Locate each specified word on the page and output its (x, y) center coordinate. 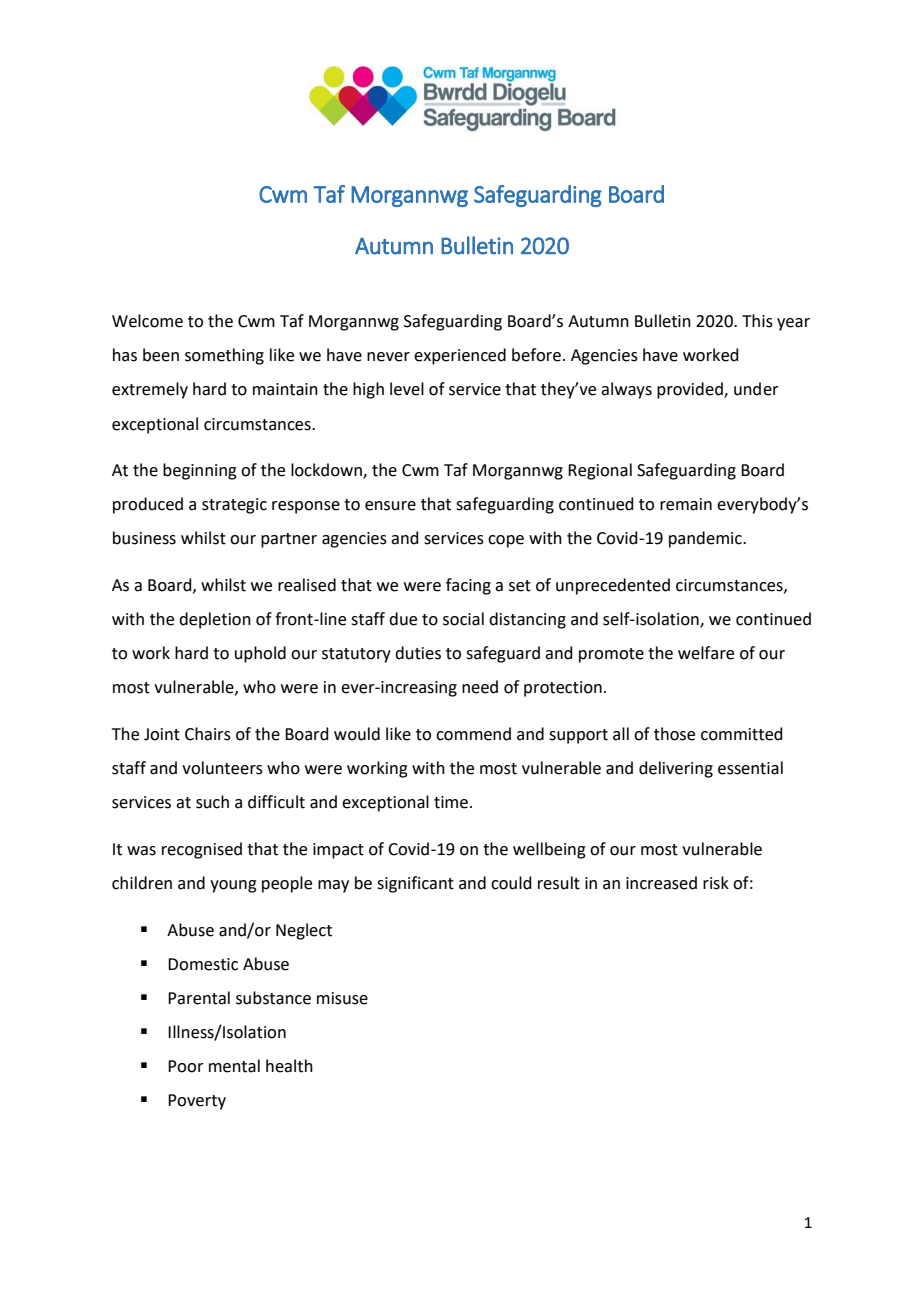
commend (473, 734)
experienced (460, 356)
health (289, 1066)
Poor (186, 1066)
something (224, 356)
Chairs (208, 734)
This (757, 321)
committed (742, 734)
